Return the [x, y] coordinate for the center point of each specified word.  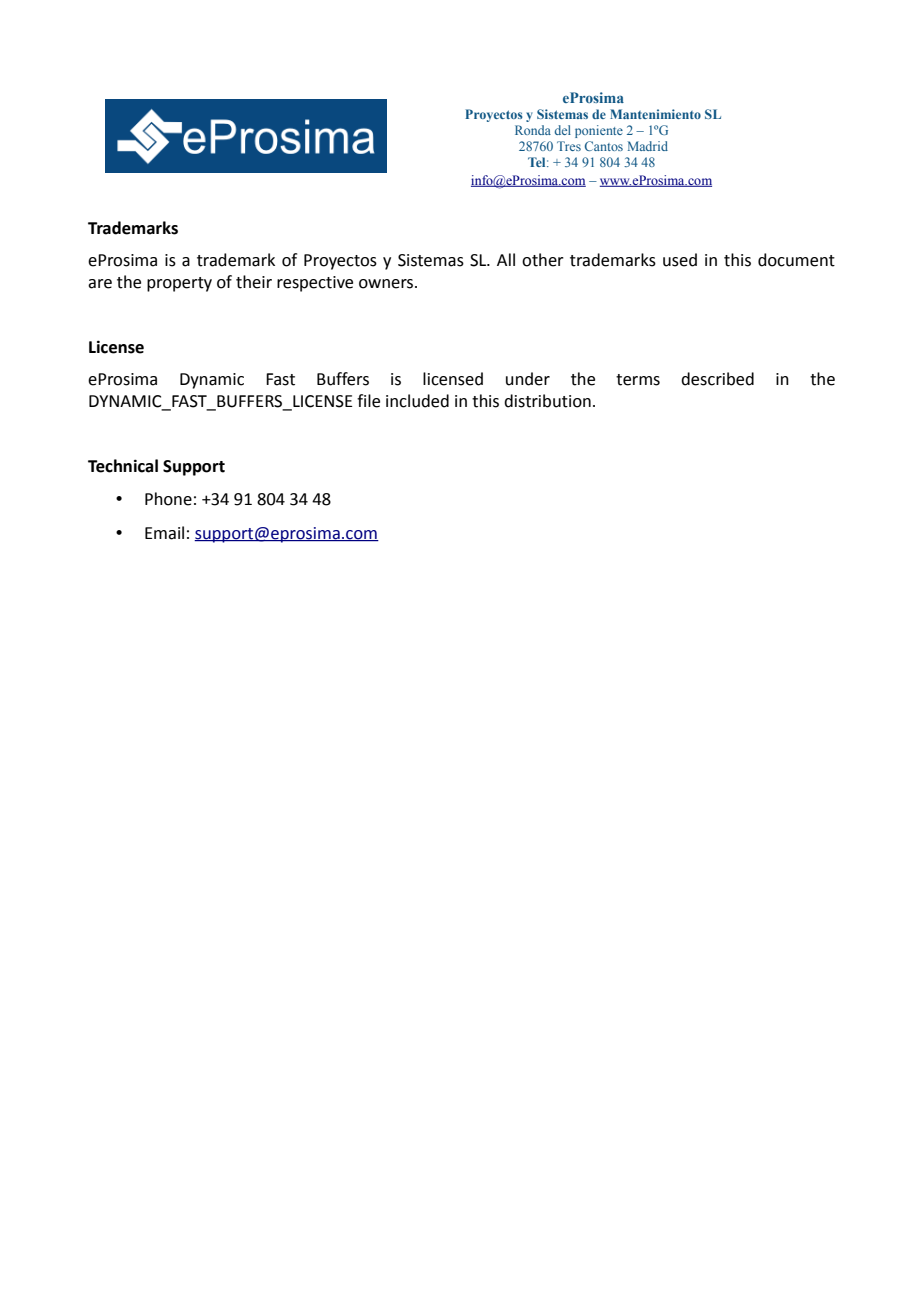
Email [164, 533]
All [506, 259]
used [680, 260]
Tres [569, 146]
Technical [123, 466]
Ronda [533, 130]
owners [387, 284]
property [179, 284]
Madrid [648, 146]
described [717, 379]
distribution [547, 401]
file [368, 401]
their [254, 282]
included [417, 401]
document [796, 260]
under [528, 379]
